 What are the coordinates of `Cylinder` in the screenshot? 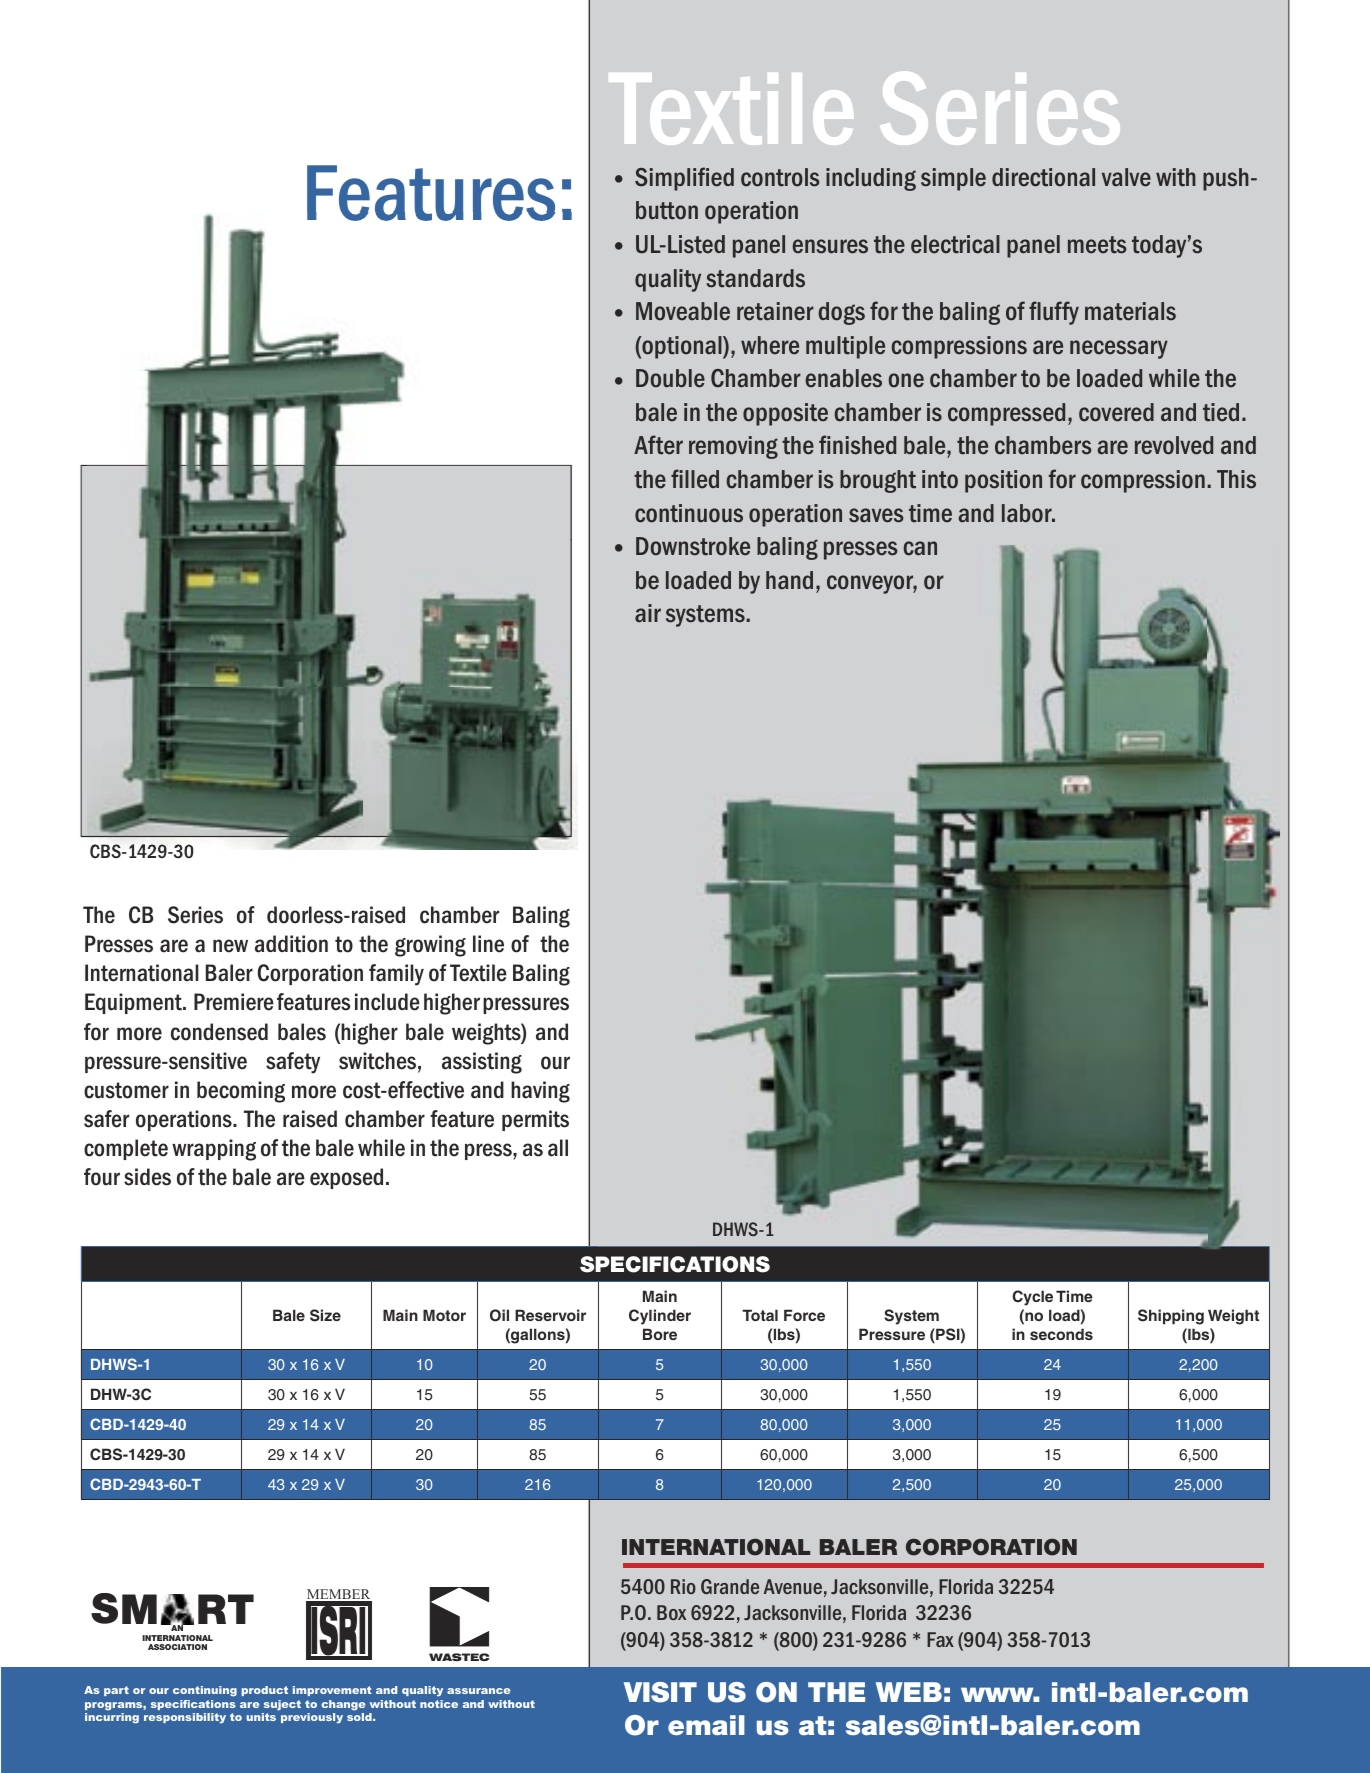 It's located at (660, 1317).
